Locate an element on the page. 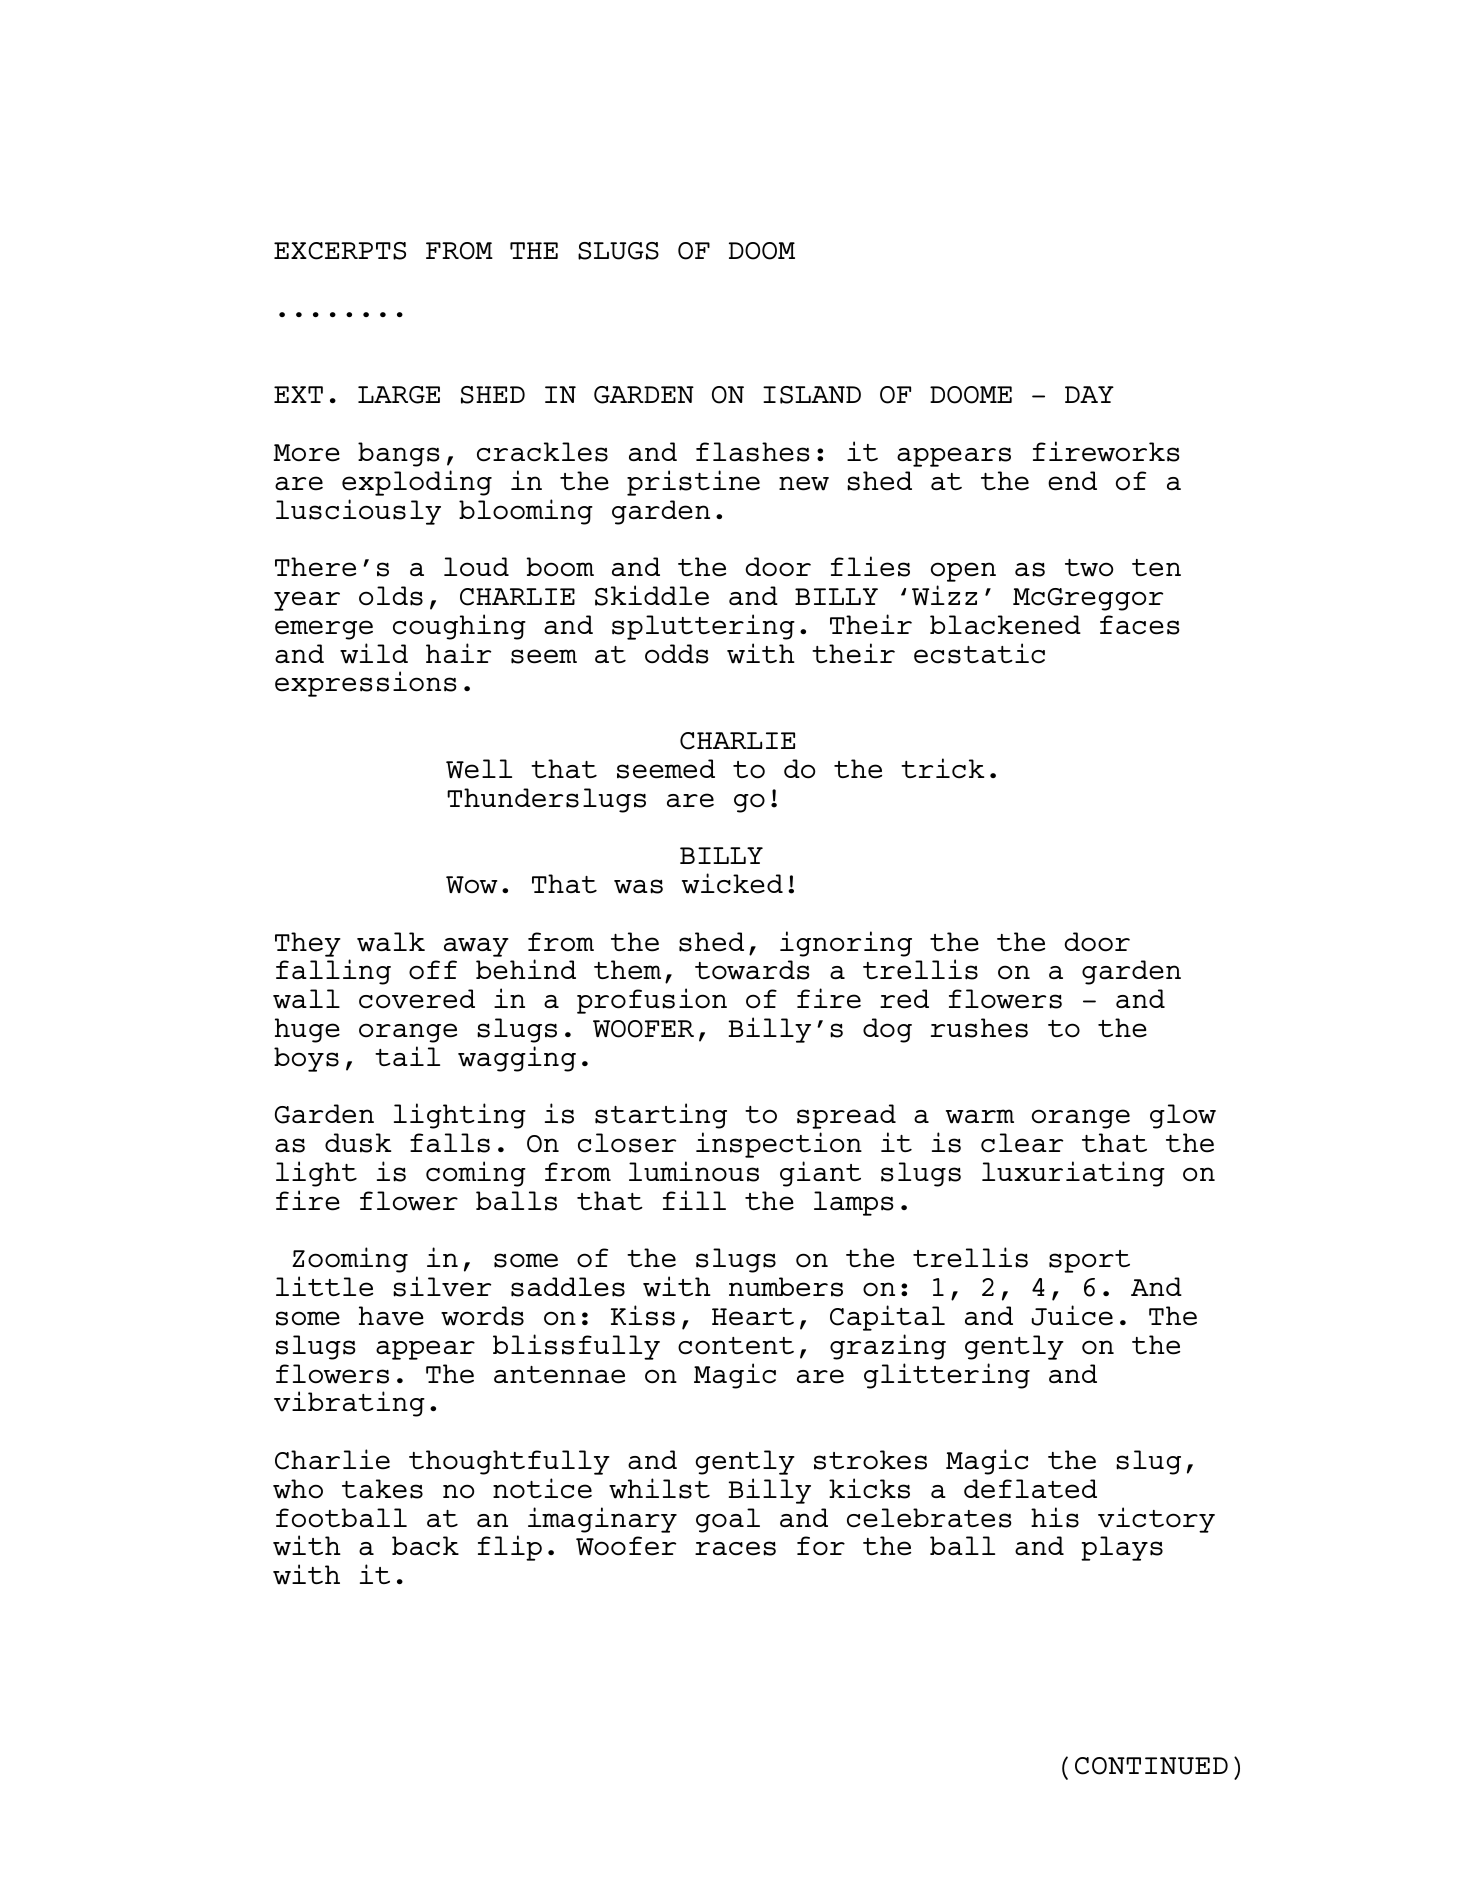 This page has width=1469, height=1901. towards is located at coordinates (752, 970).
